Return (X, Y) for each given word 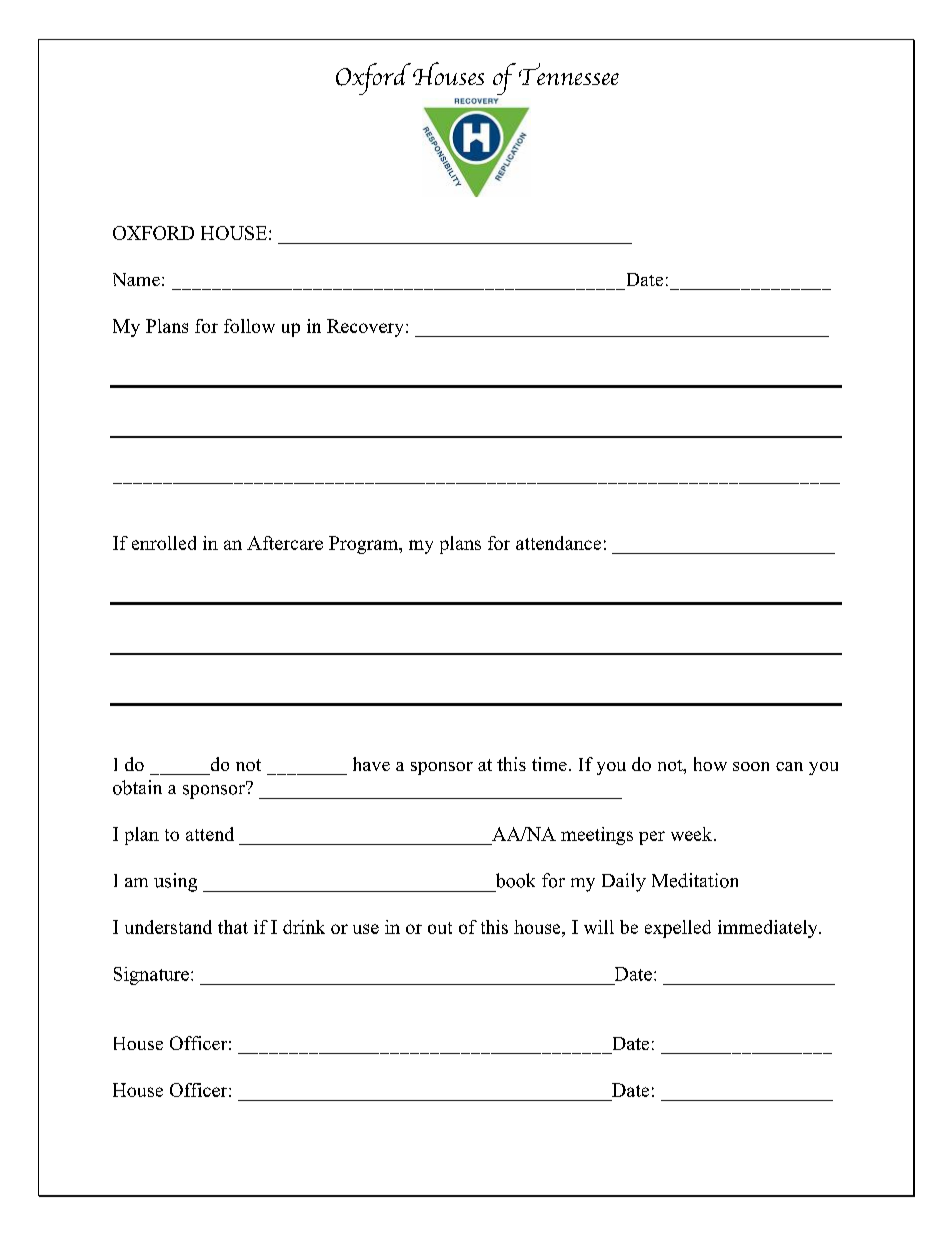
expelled (678, 929)
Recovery (367, 328)
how (710, 764)
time (549, 764)
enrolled (164, 543)
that (233, 927)
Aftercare (285, 543)
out (440, 928)
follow (249, 326)
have (371, 764)
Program (365, 545)
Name (136, 279)
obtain (137, 787)
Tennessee (569, 74)
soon (751, 766)
